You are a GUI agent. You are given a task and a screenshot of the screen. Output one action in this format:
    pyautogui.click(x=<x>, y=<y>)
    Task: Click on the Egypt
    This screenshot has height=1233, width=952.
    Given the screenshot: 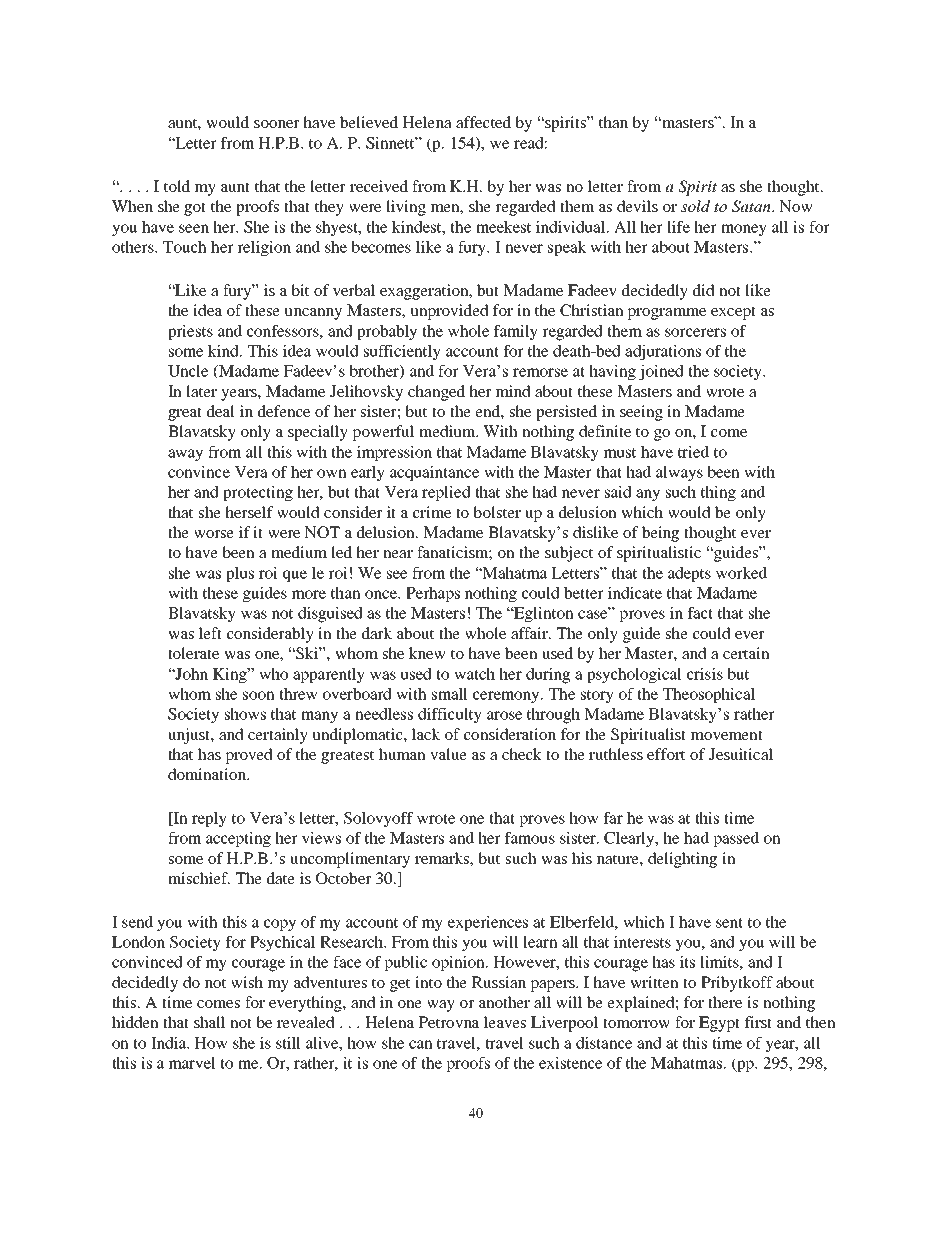 What is the action you would take?
    pyautogui.click(x=719, y=1024)
